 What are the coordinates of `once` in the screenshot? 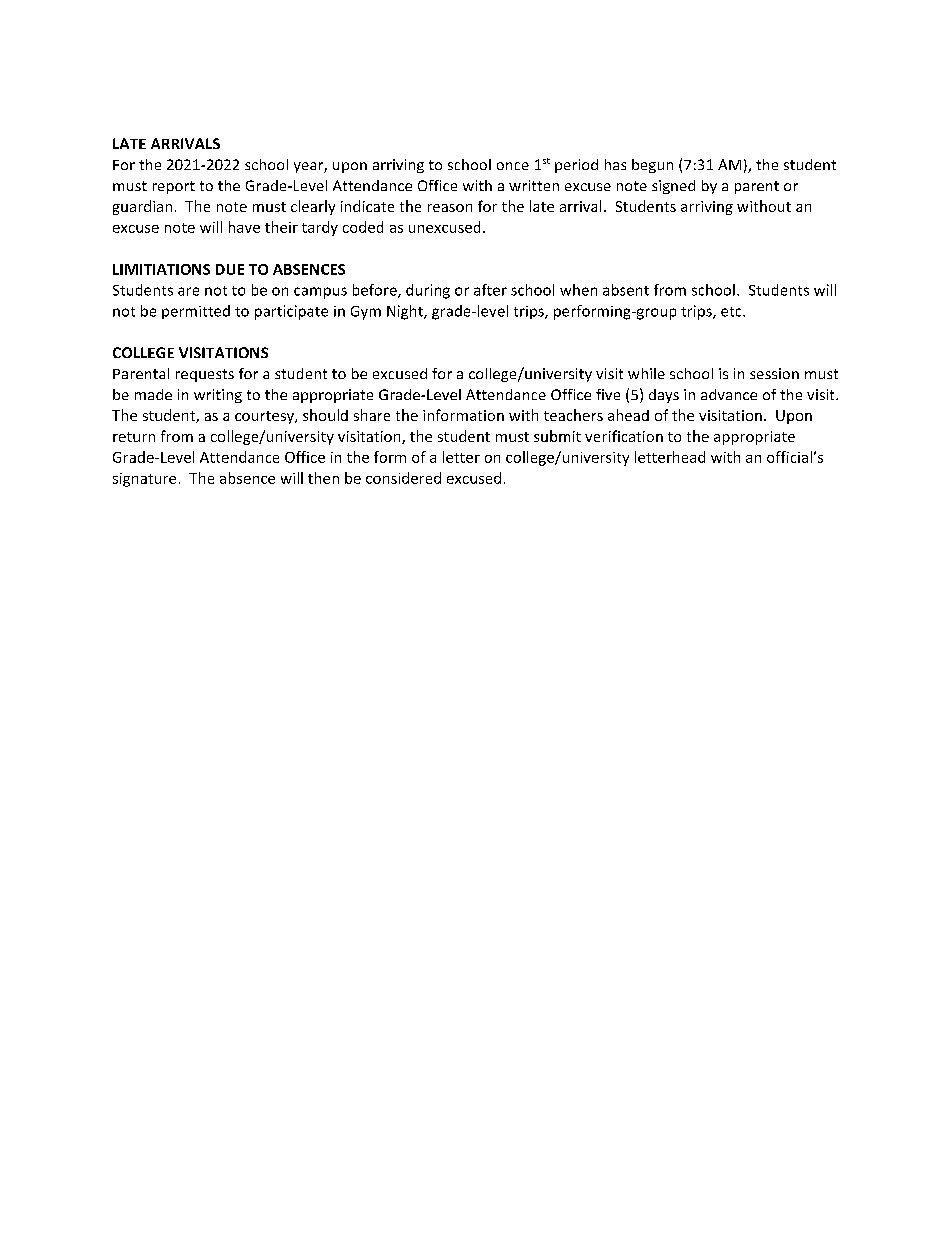 It's located at (513, 166).
